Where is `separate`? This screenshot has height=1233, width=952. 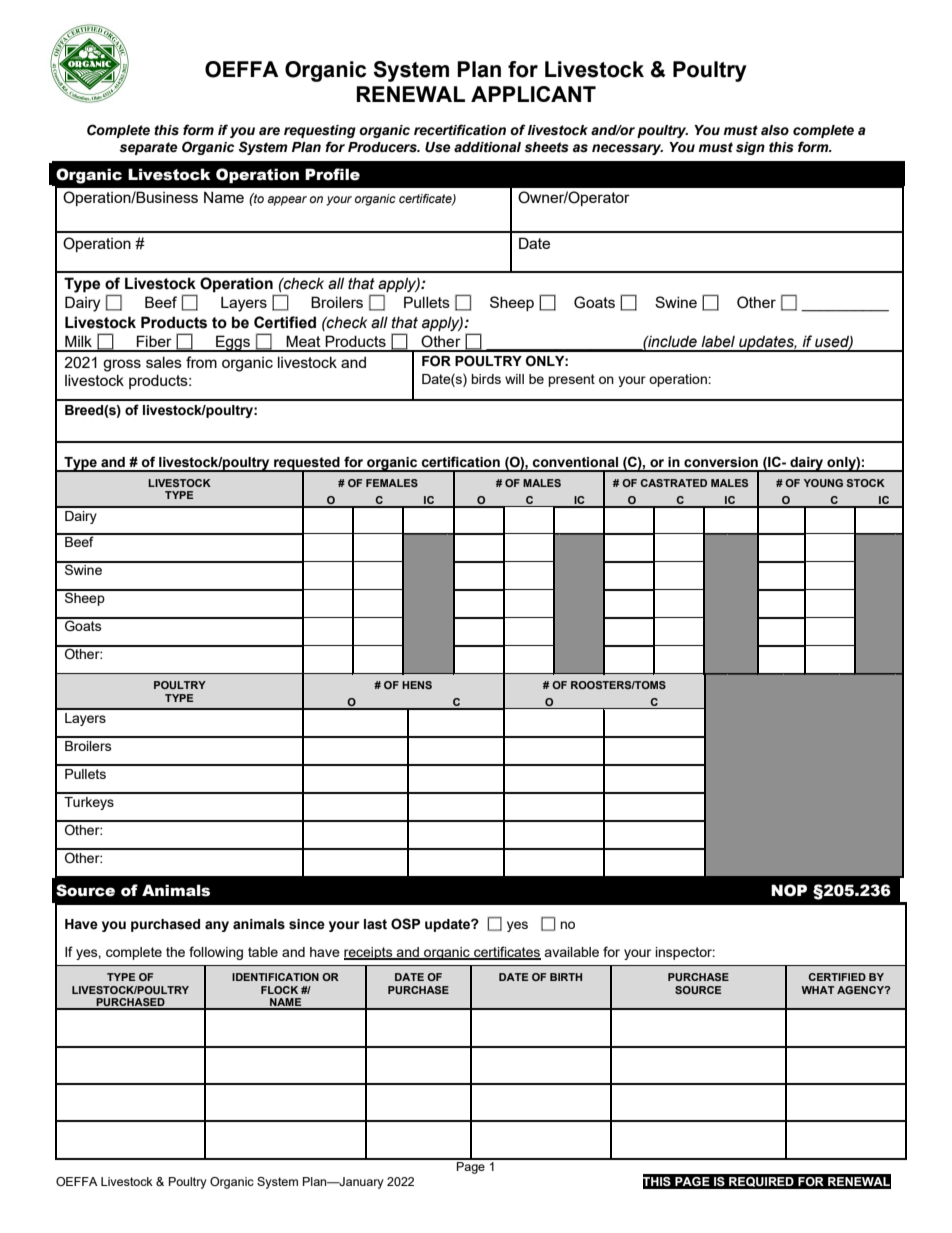 separate is located at coordinates (148, 148).
